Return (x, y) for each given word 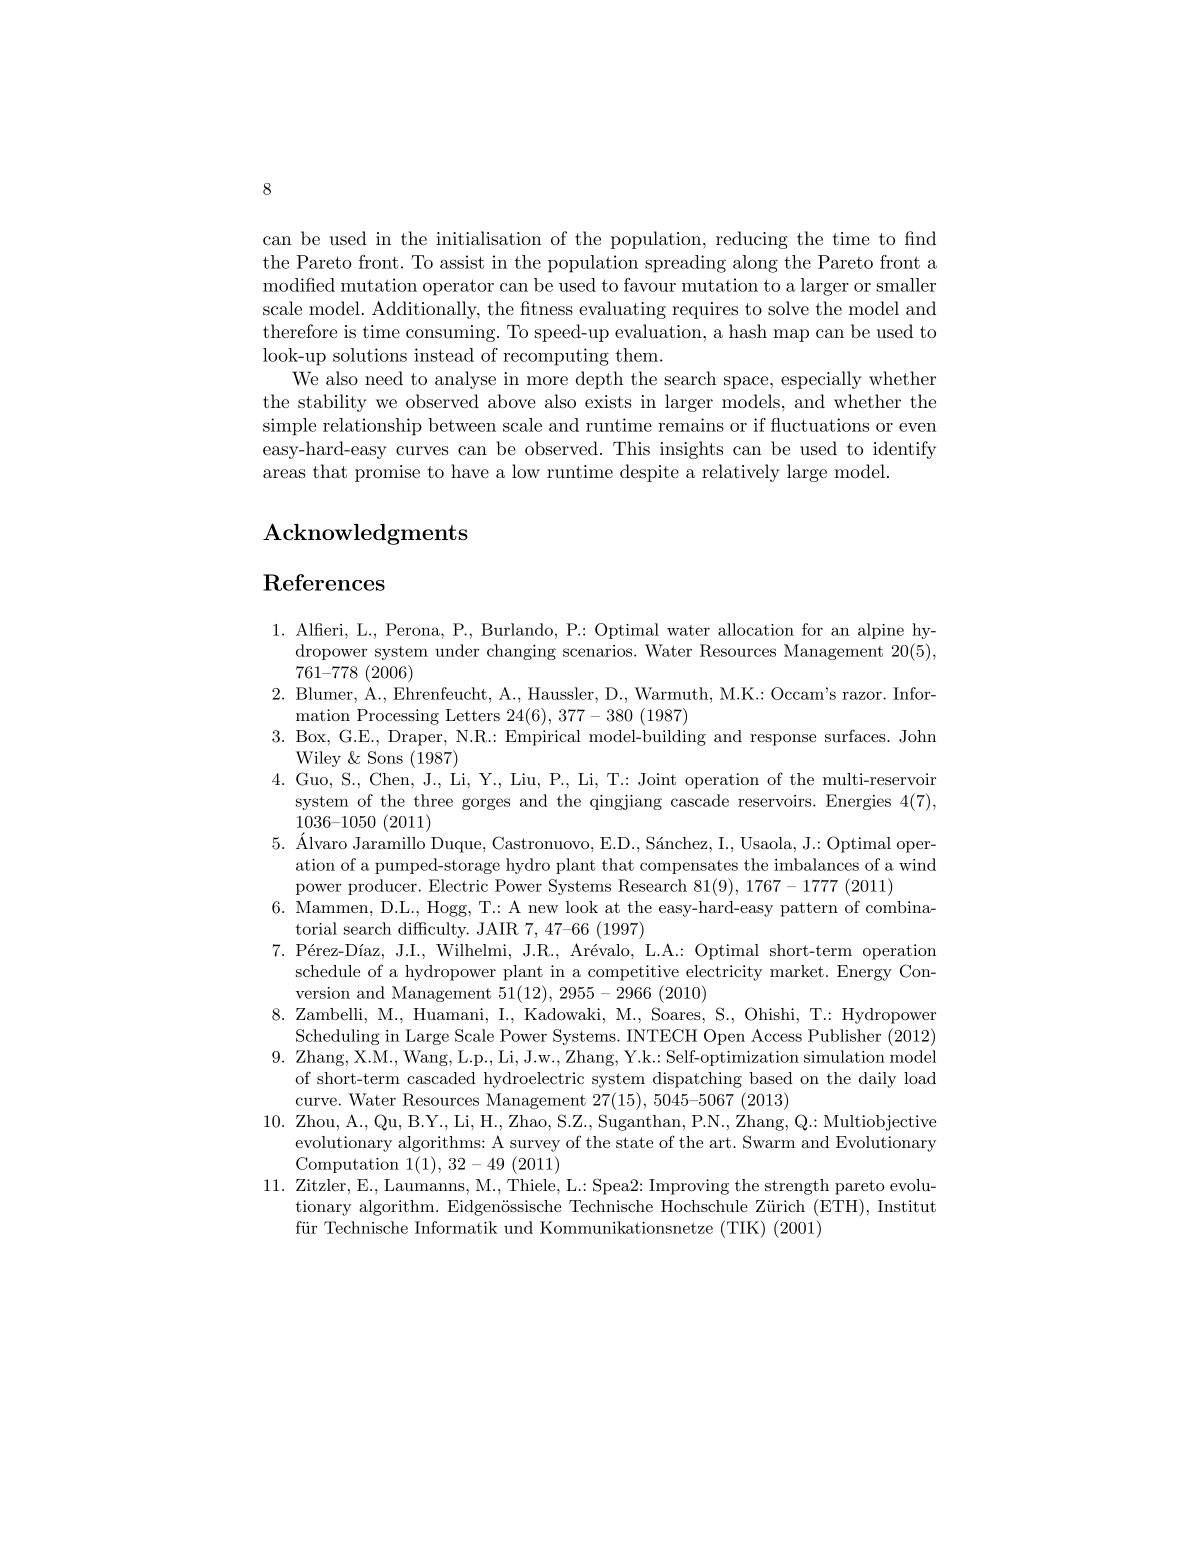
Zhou (315, 1121)
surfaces (855, 735)
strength (797, 1187)
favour (650, 285)
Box (312, 736)
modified (299, 285)
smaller (906, 285)
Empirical (543, 738)
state (634, 1142)
